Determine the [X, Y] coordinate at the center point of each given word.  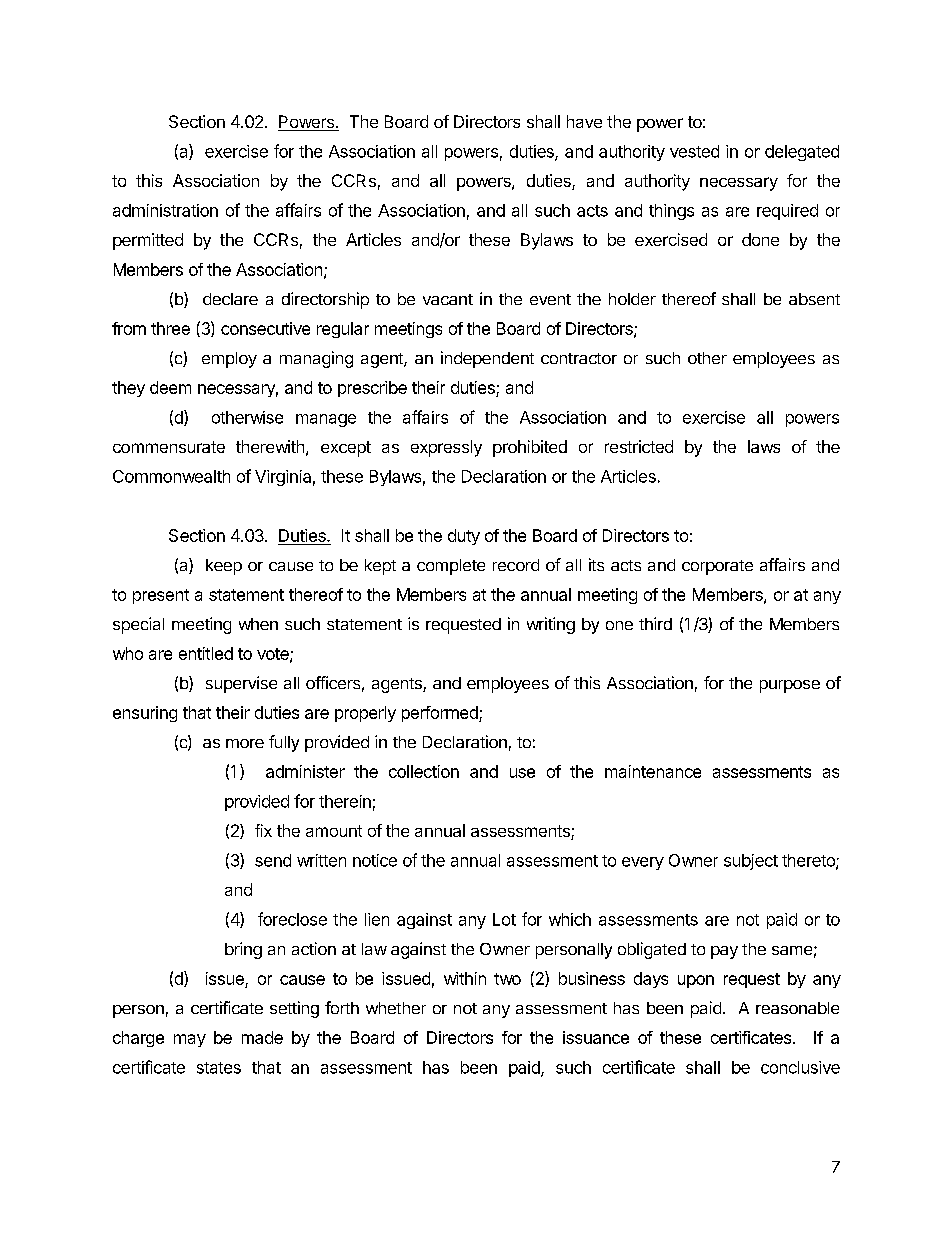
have [584, 121]
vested [694, 151]
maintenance [653, 771]
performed [441, 714]
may [190, 1040]
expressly [446, 448]
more [245, 743]
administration [165, 210]
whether [396, 1008]
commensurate [169, 447]
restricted [639, 446]
